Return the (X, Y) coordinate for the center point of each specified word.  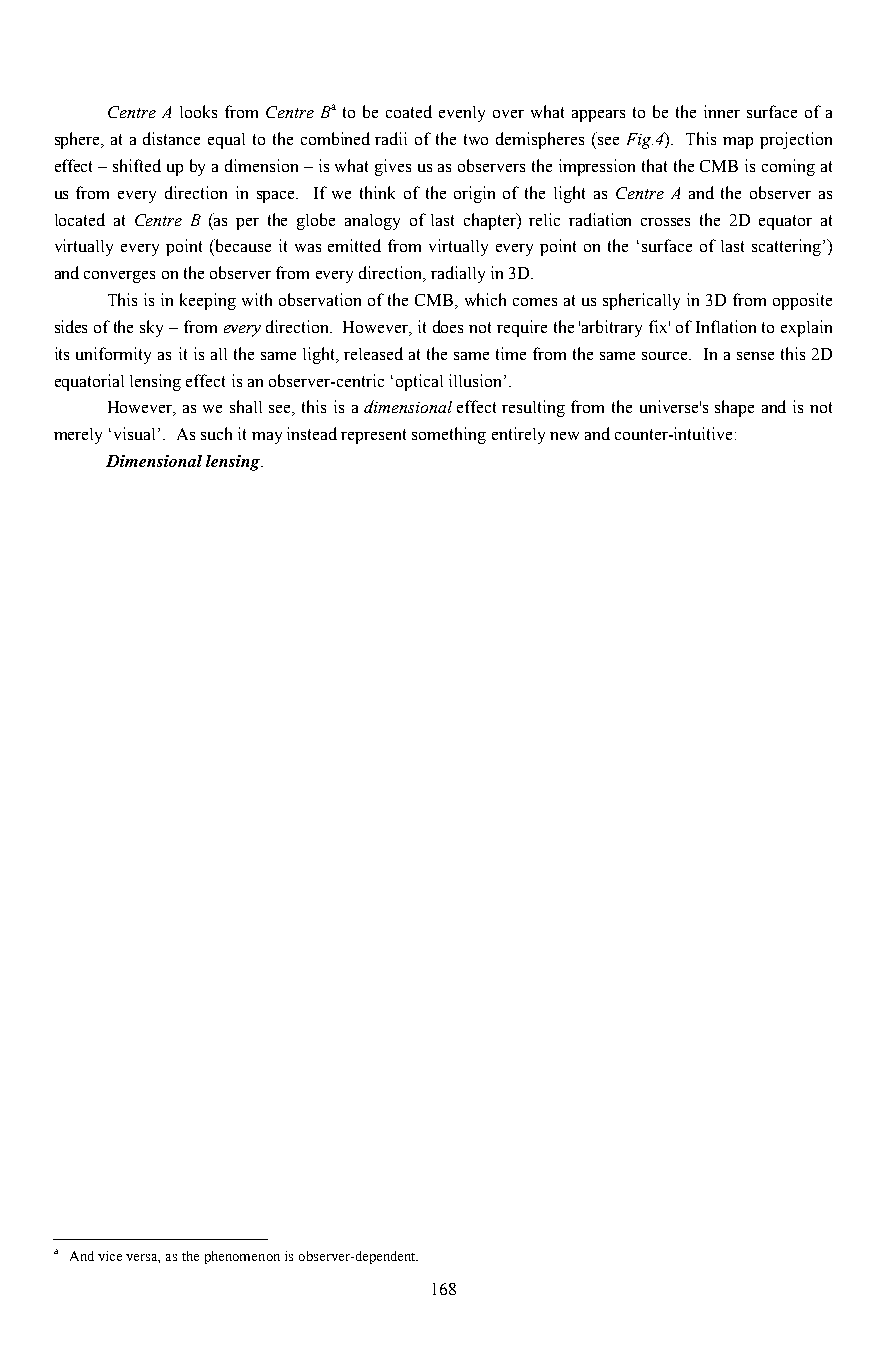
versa (143, 1258)
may (267, 438)
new (564, 436)
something (449, 435)
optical (419, 382)
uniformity (113, 355)
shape (734, 408)
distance (171, 138)
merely (78, 436)
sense (755, 356)
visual (134, 433)
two (476, 139)
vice (110, 1256)
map (738, 143)
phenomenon (242, 1257)
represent (373, 436)
